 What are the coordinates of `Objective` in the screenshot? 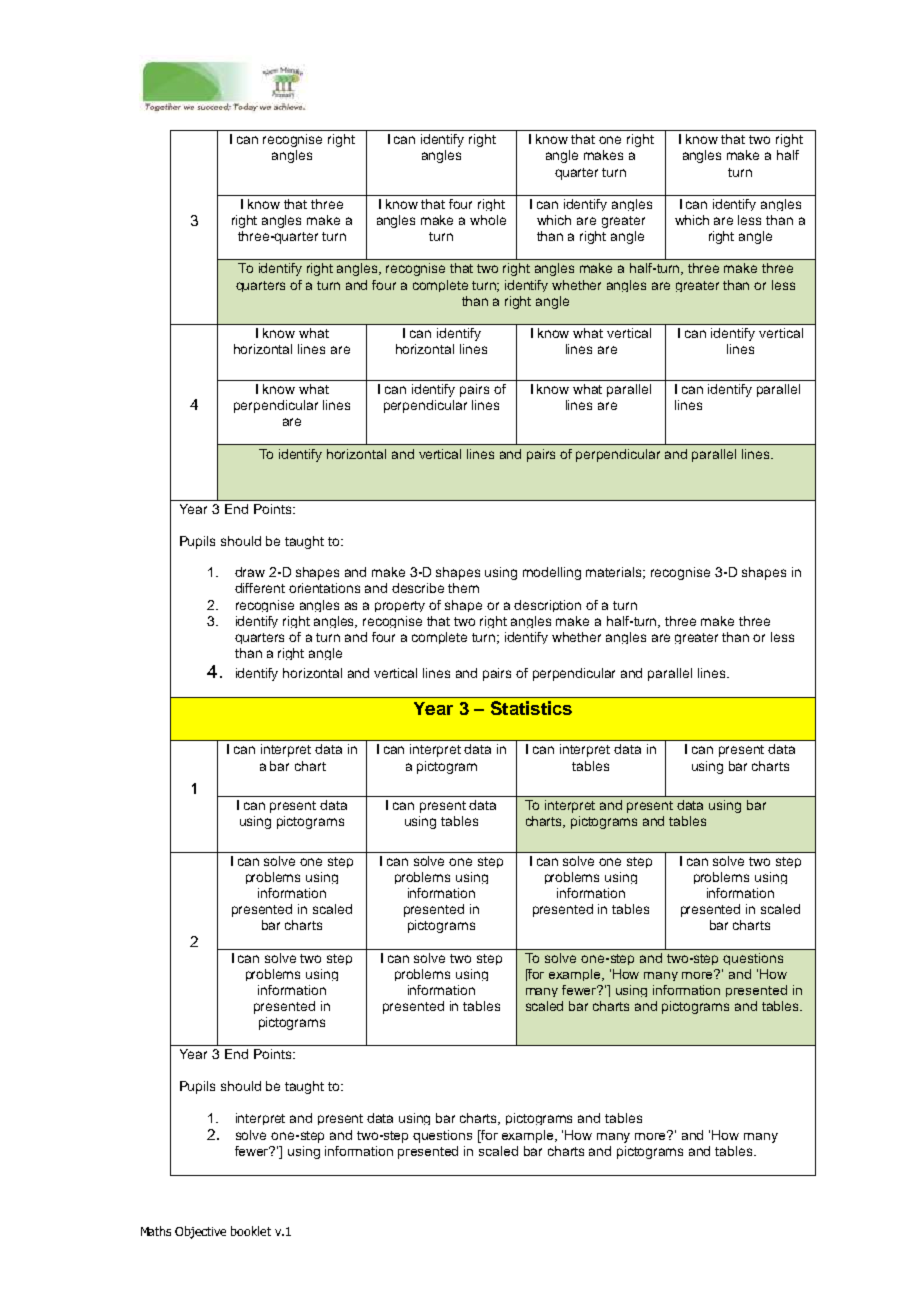 It's located at (200, 1232).
